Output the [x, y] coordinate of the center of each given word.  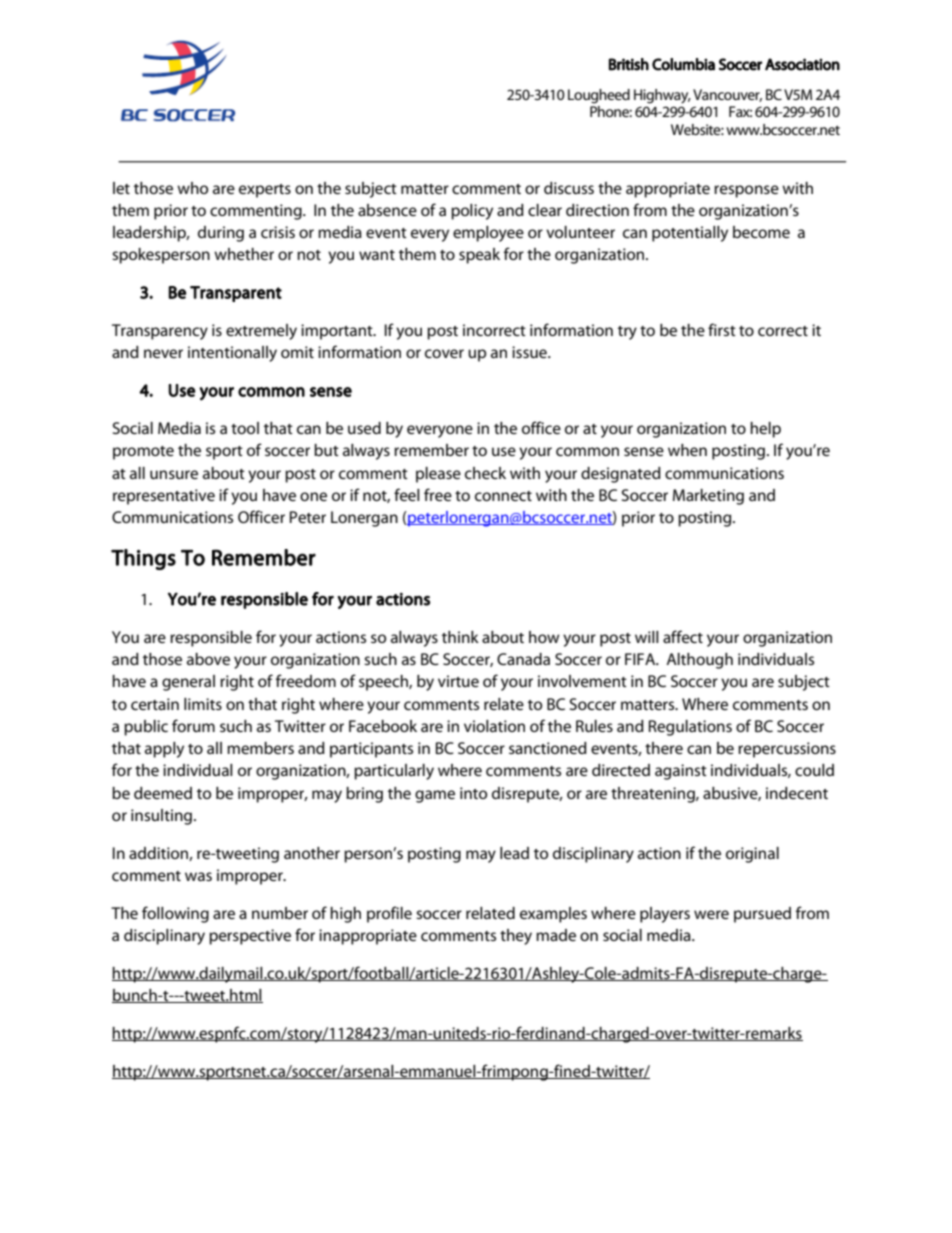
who [192, 188]
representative [164, 497]
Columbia [683, 64]
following [175, 914]
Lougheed [599, 96]
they [516, 937]
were [711, 914]
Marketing [708, 497]
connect [503, 496]
